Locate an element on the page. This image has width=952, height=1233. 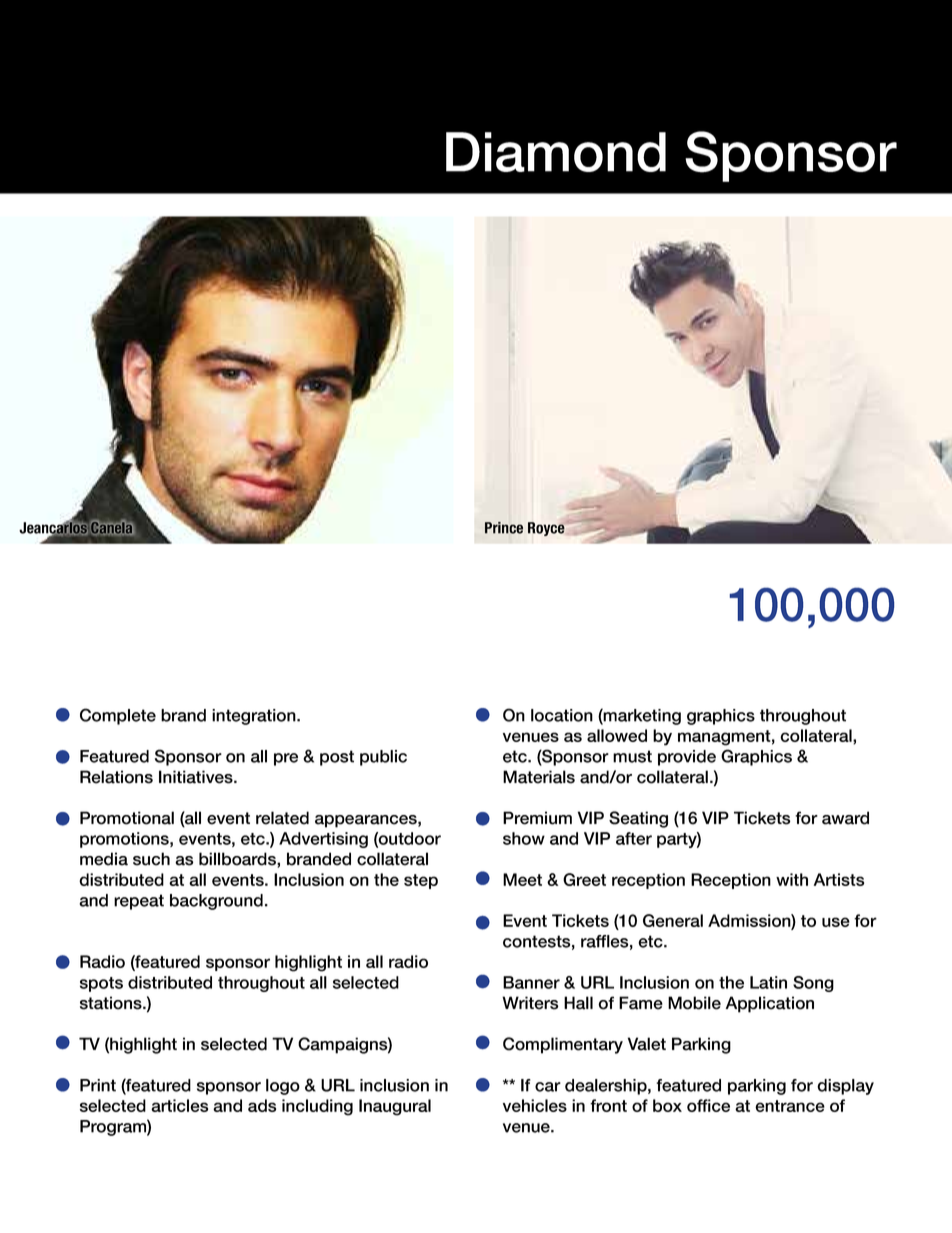
integration is located at coordinates (255, 717).
